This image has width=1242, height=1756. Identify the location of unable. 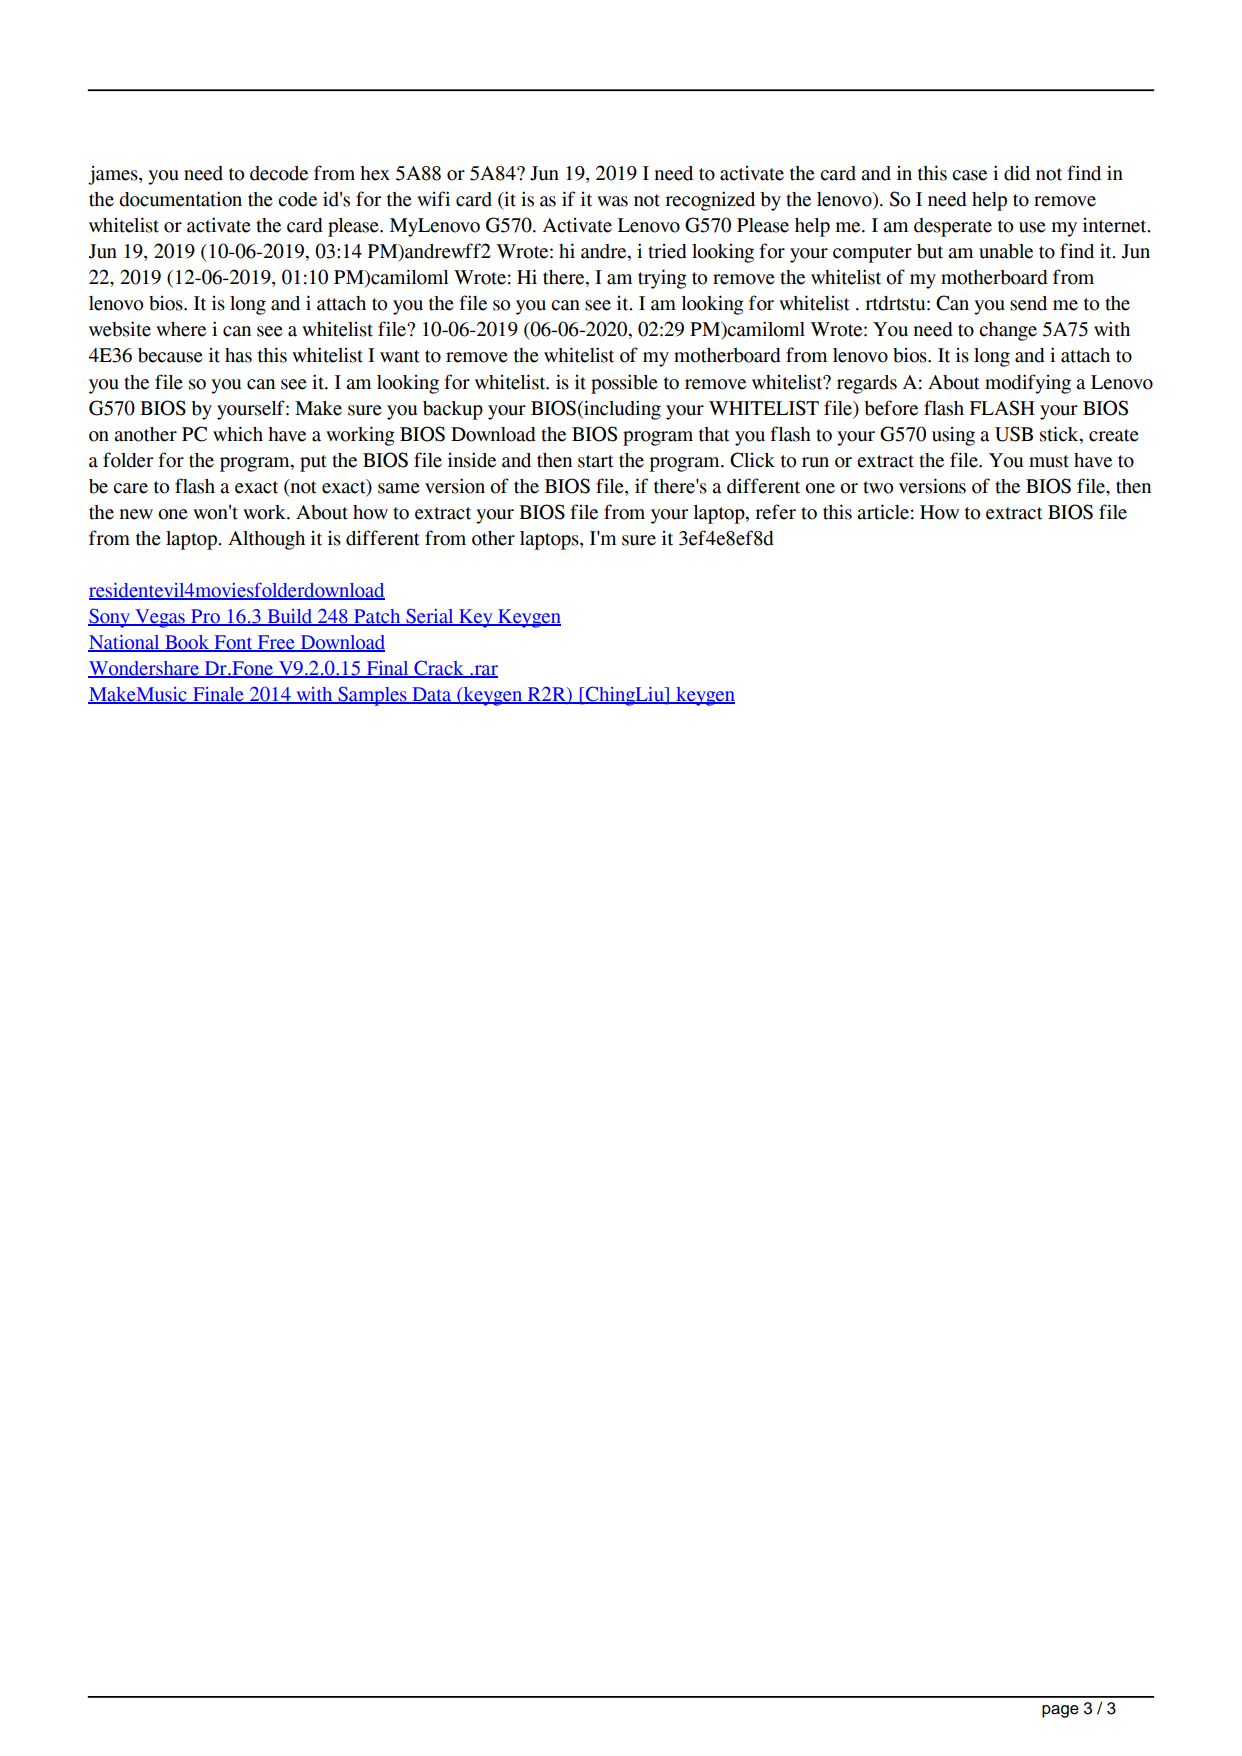
(1006, 251).
